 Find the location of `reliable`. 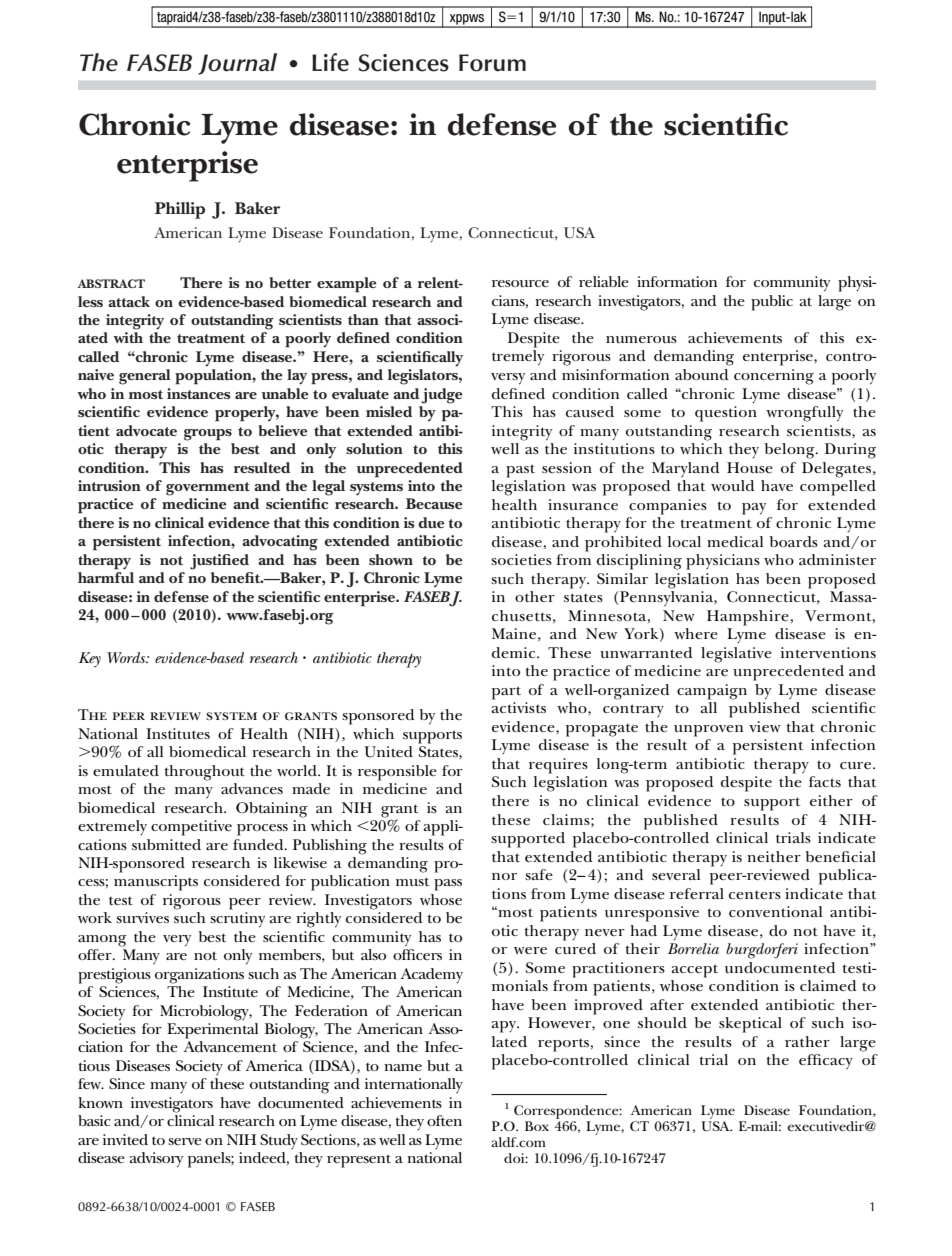

reliable is located at coordinates (604, 281).
